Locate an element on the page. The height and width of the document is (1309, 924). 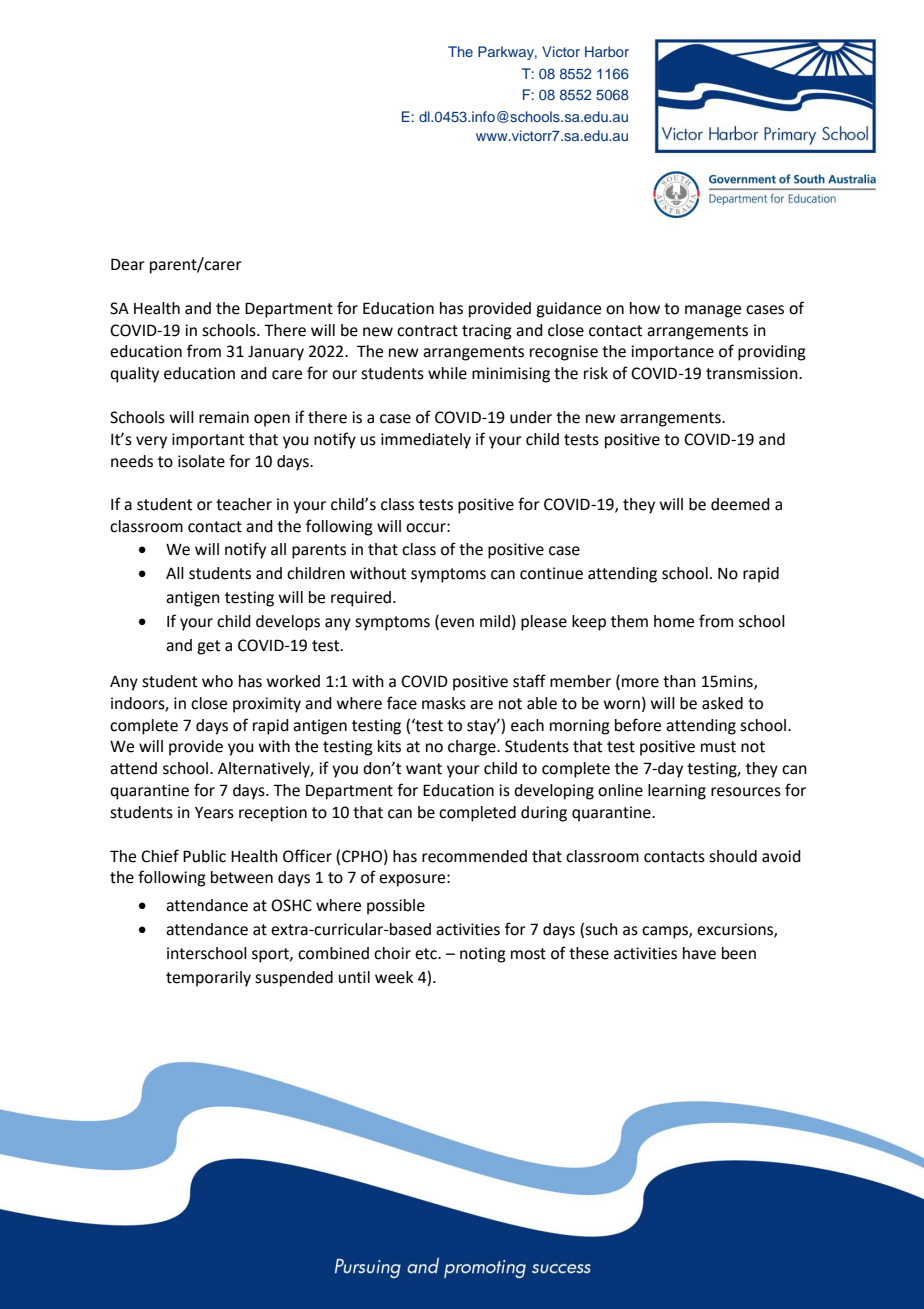
Harbor is located at coordinates (607, 51).
